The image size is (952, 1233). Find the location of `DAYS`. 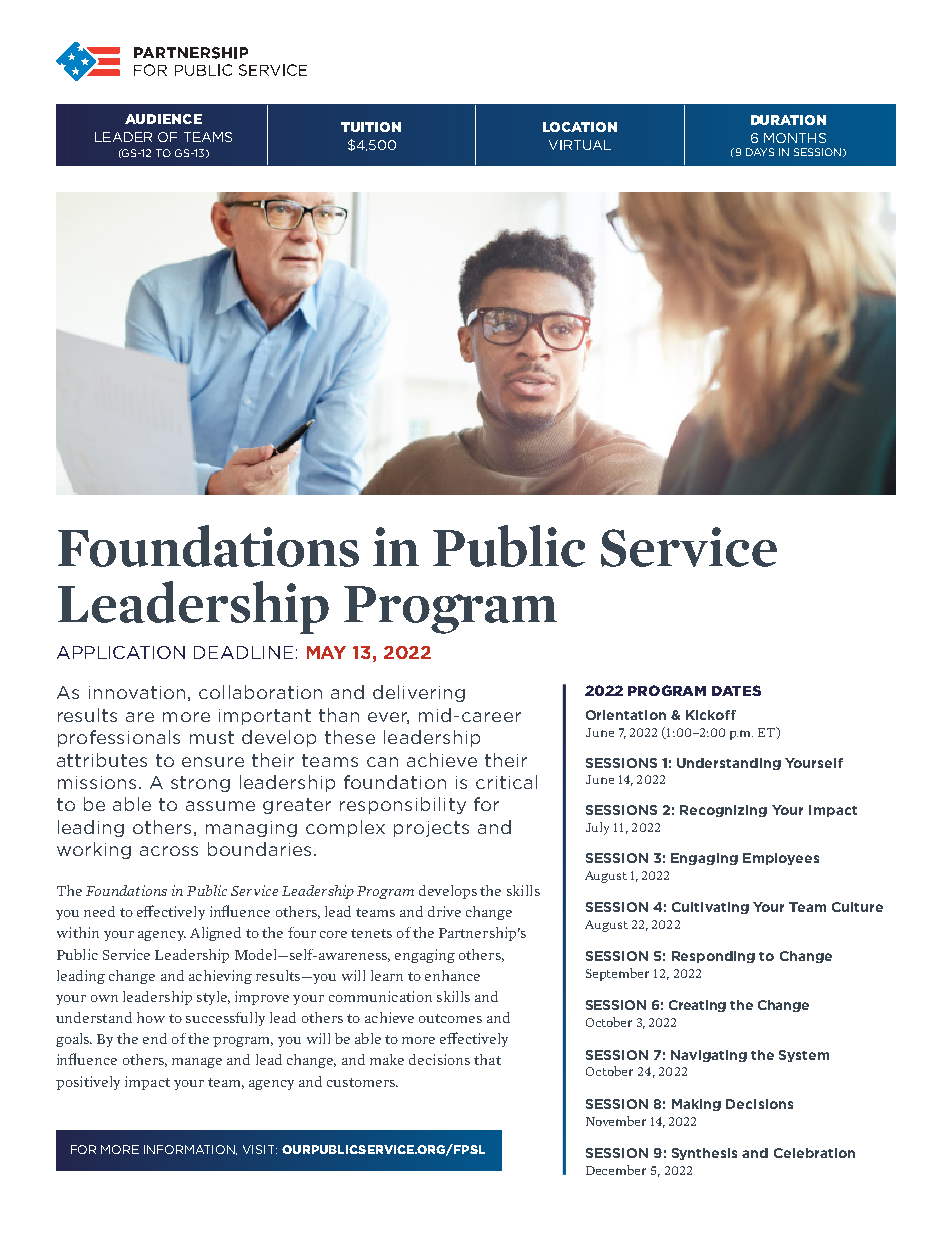

DAYS is located at coordinates (760, 152).
